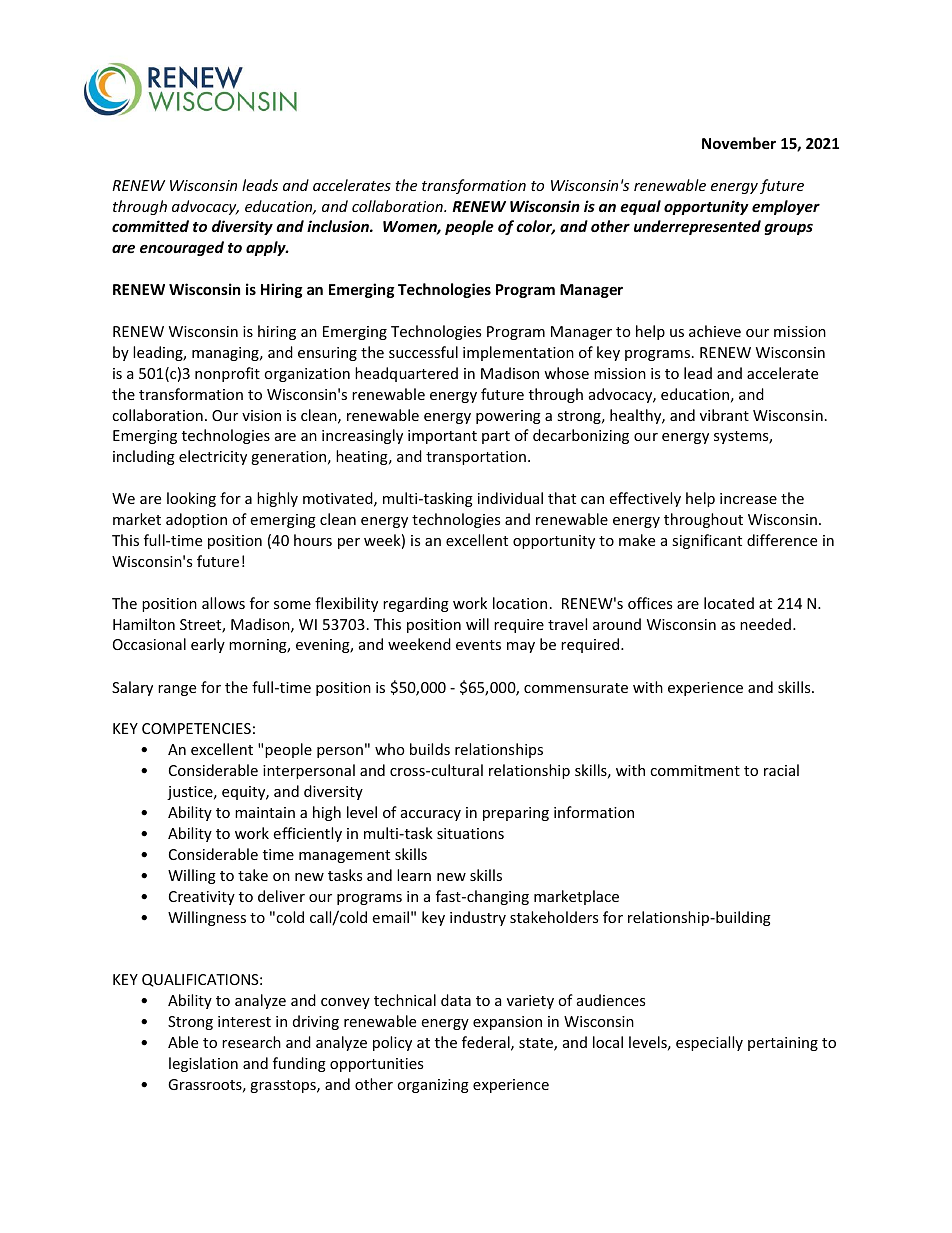 The image size is (952, 1233). What do you see at coordinates (223, 603) in the screenshot?
I see `allows` at bounding box center [223, 603].
